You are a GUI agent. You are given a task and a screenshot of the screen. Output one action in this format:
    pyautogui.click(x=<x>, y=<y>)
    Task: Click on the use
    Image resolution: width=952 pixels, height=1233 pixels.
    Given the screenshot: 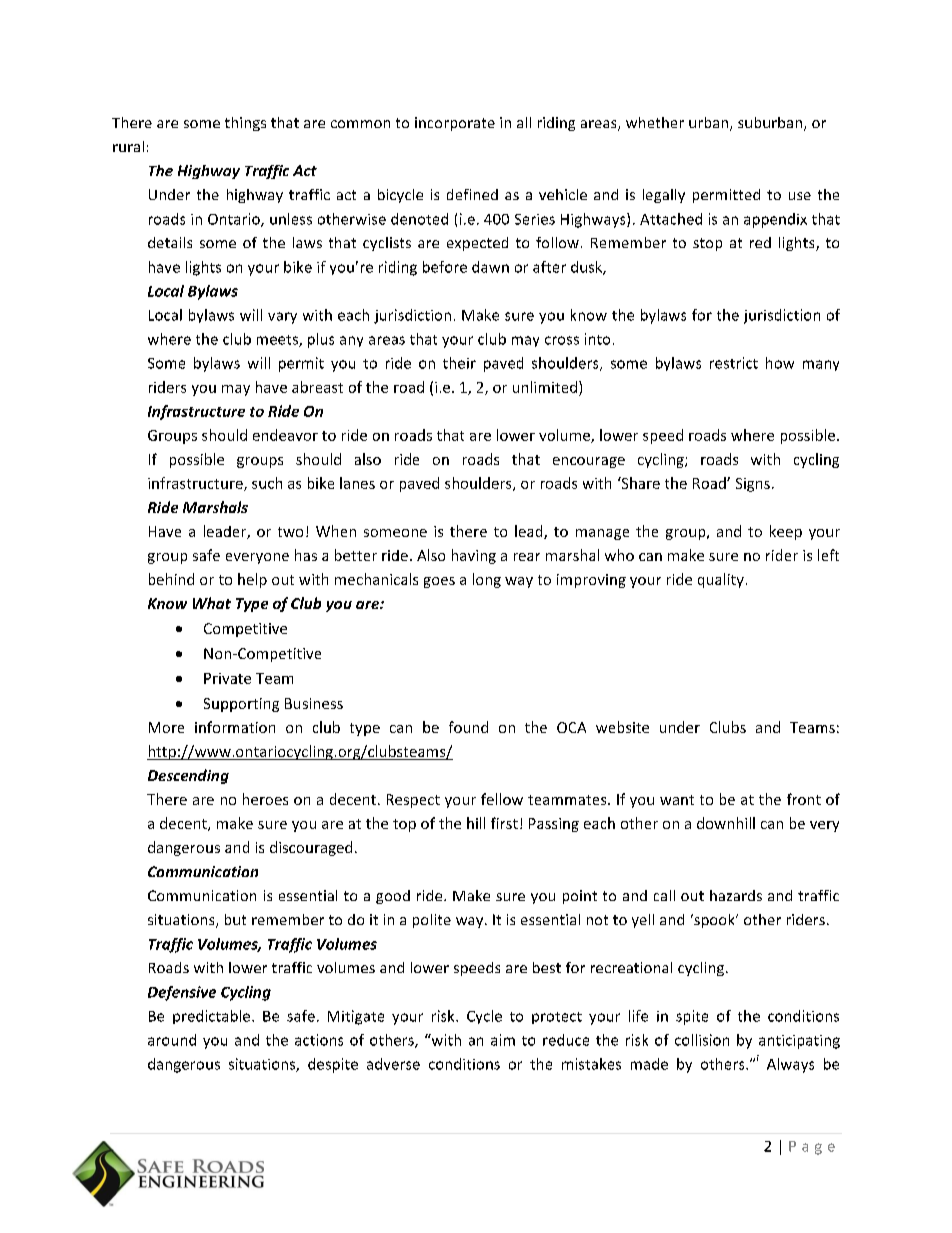 What is the action you would take?
    pyautogui.click(x=800, y=196)
